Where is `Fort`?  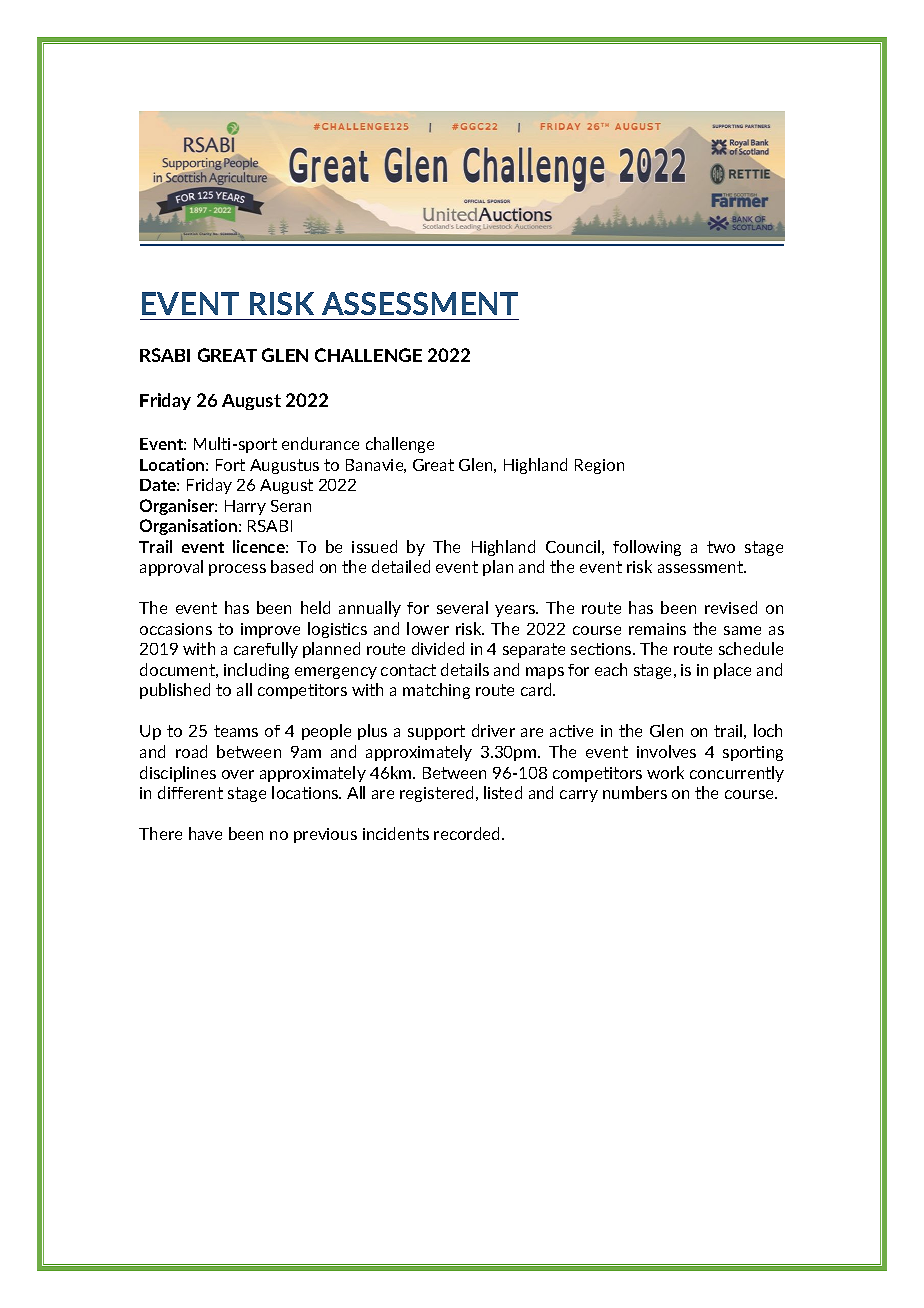
Fort is located at coordinates (230, 465).
